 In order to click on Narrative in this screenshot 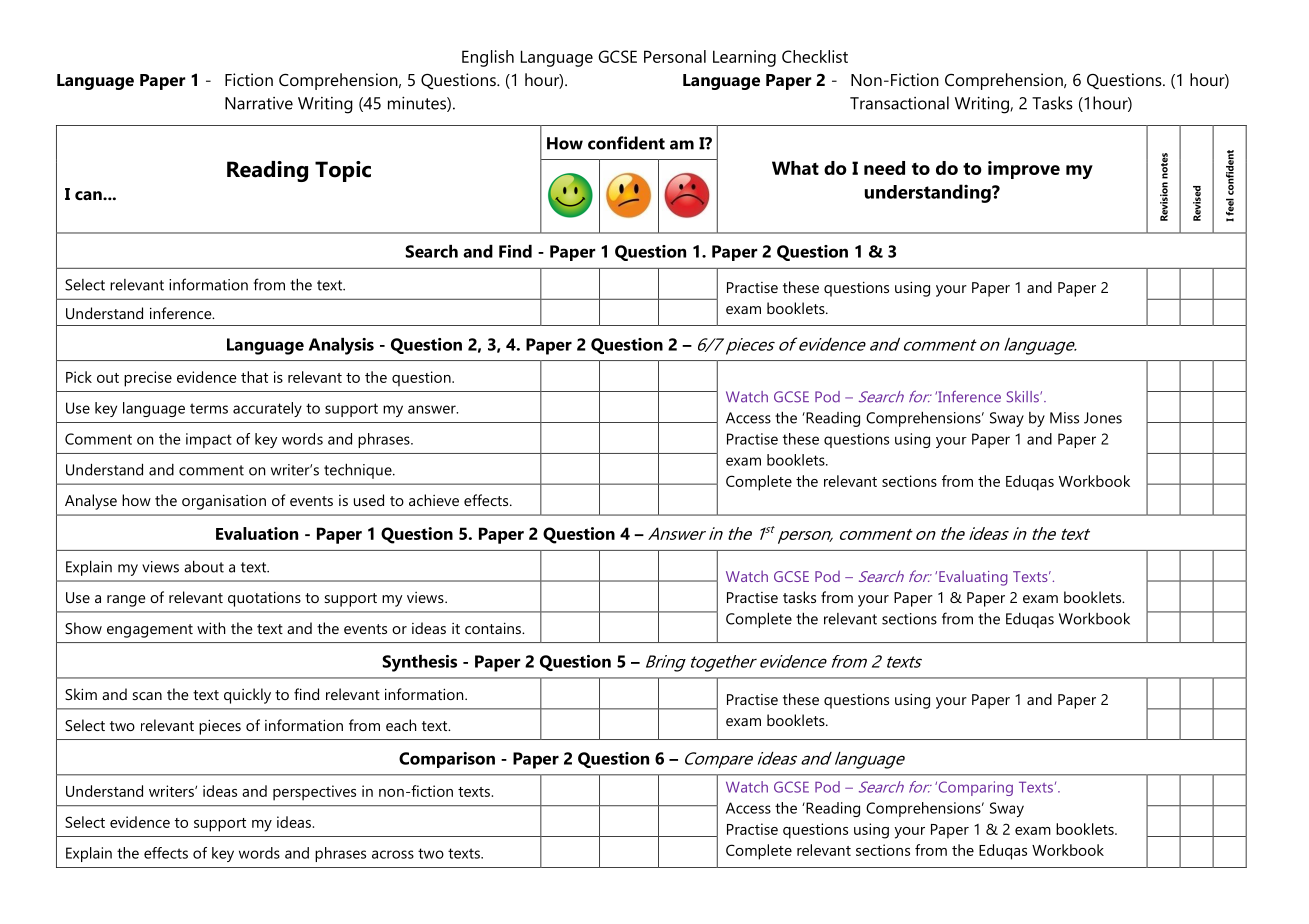, I will do `click(259, 103)`.
